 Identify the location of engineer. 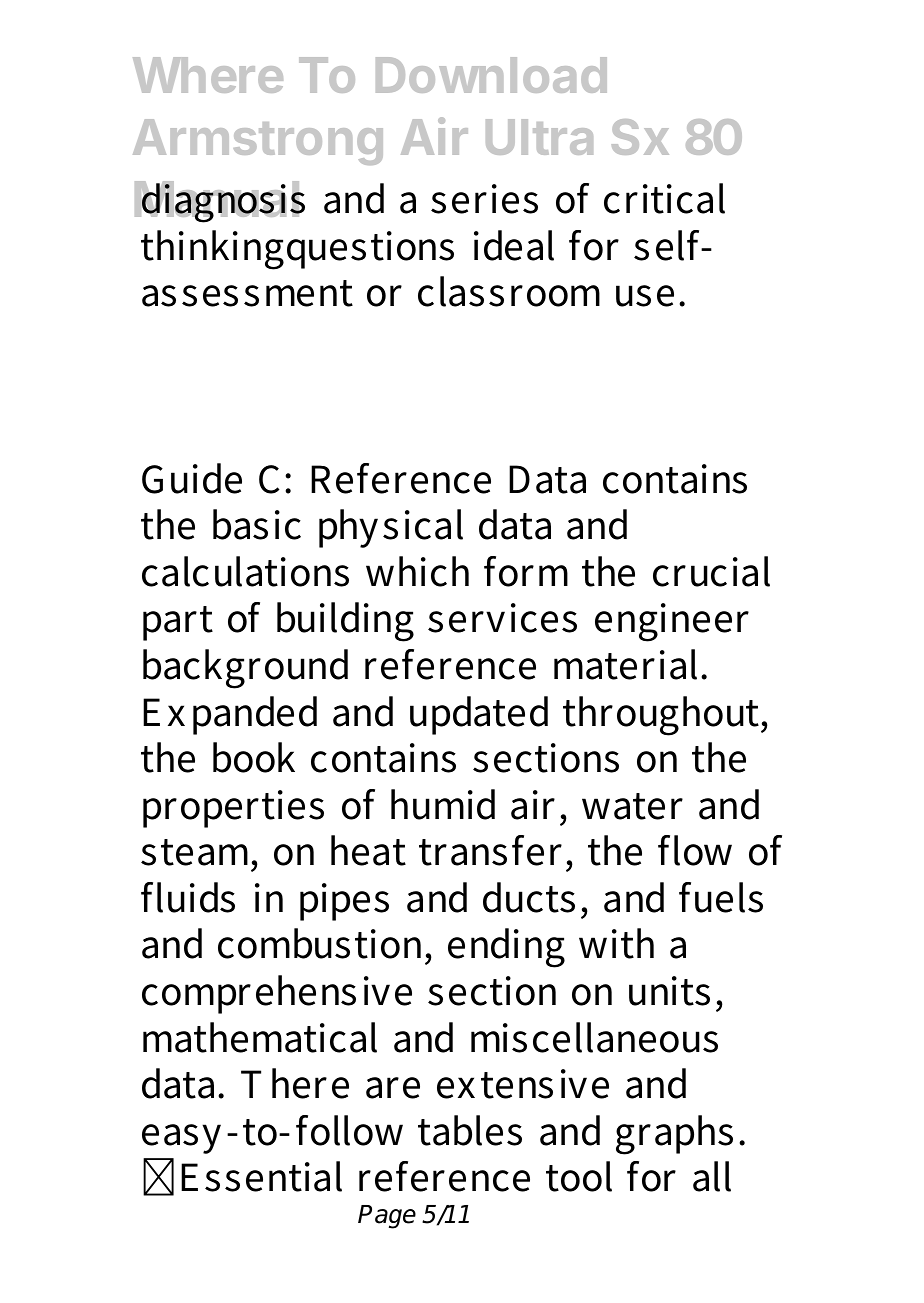
(672, 622).
